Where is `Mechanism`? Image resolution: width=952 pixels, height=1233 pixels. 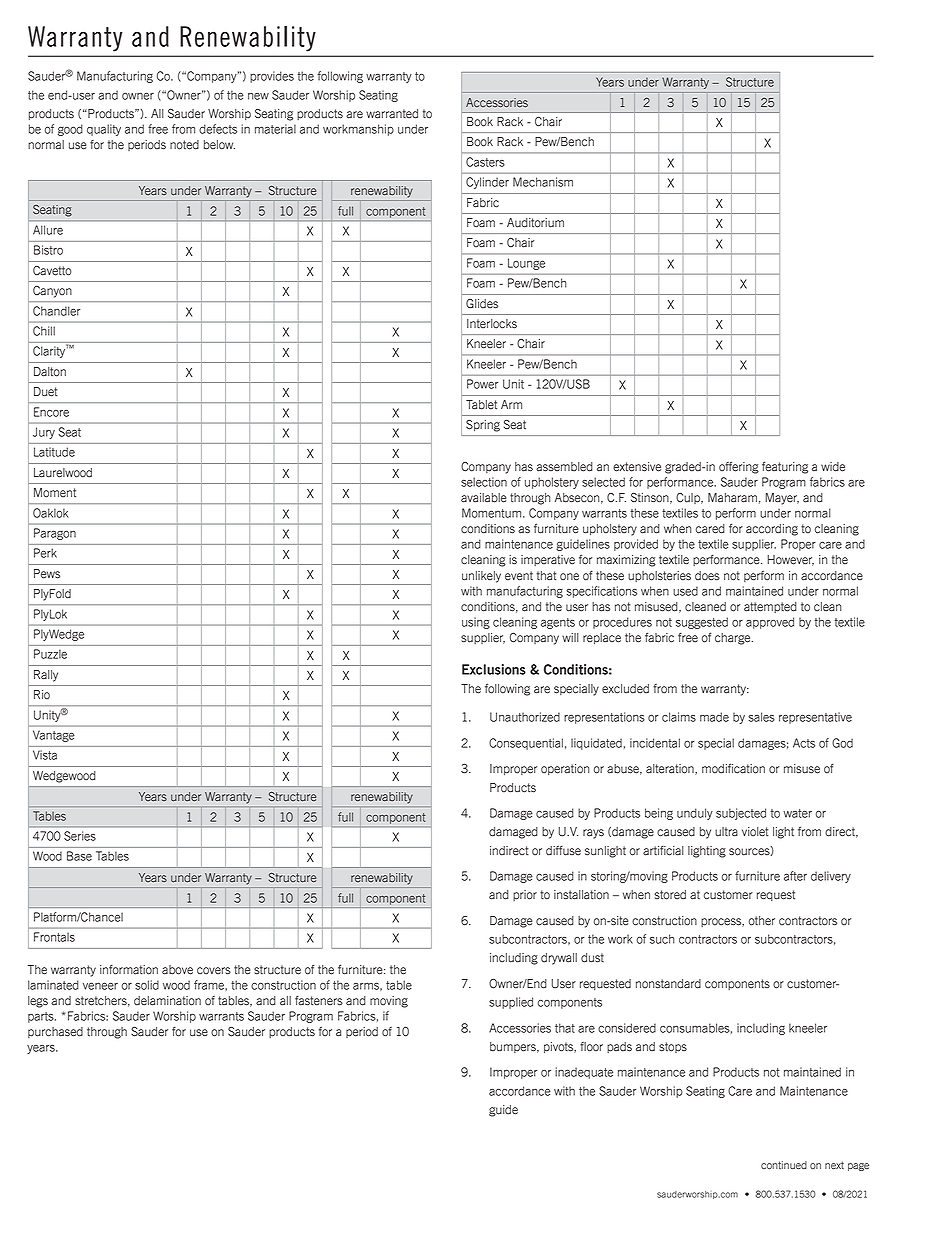 Mechanism is located at coordinates (543, 182).
